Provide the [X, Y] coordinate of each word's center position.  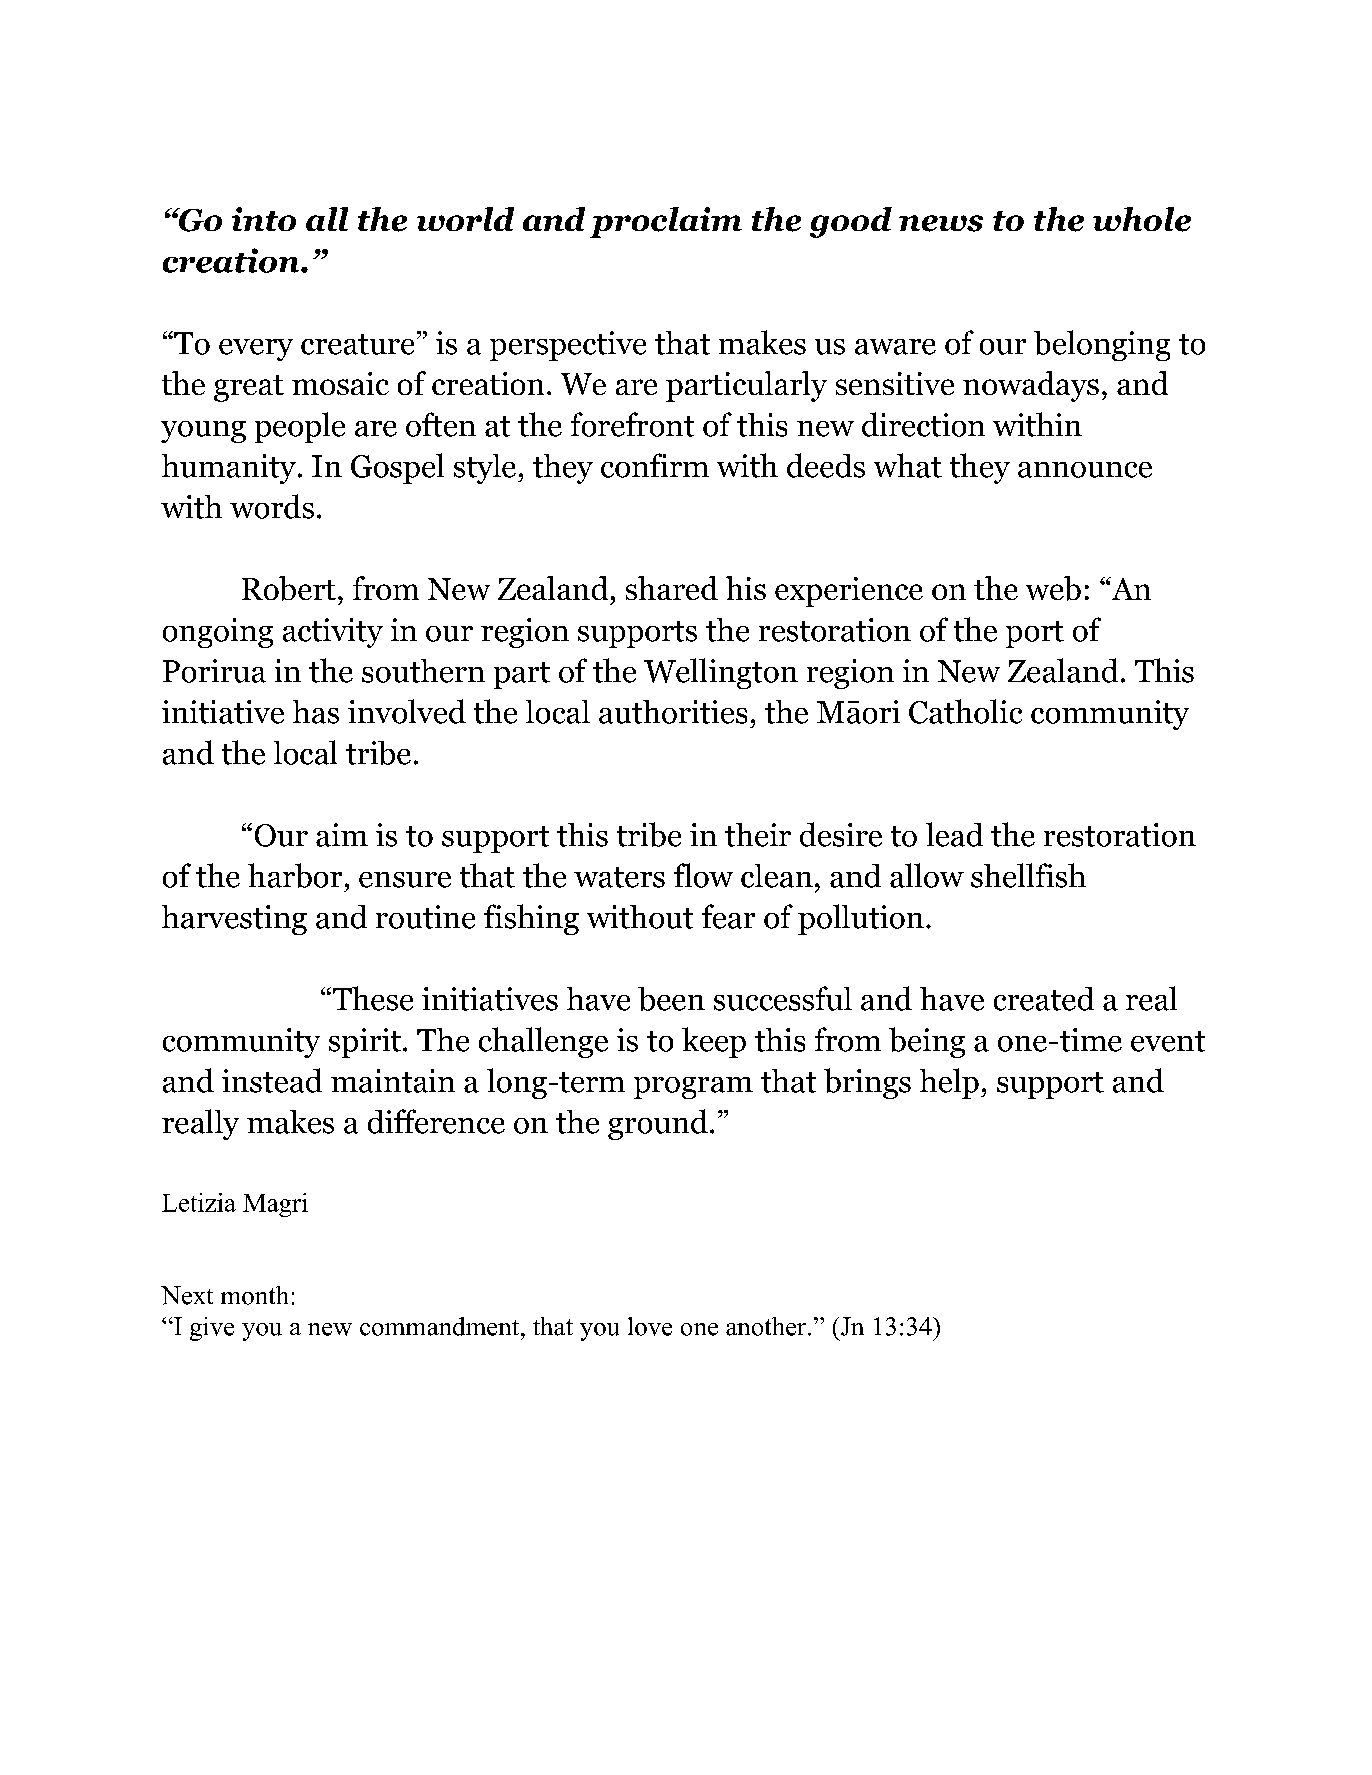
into [264, 219]
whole [1142, 219]
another [767, 1326]
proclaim [666, 222]
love [650, 1326]
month [254, 1295]
